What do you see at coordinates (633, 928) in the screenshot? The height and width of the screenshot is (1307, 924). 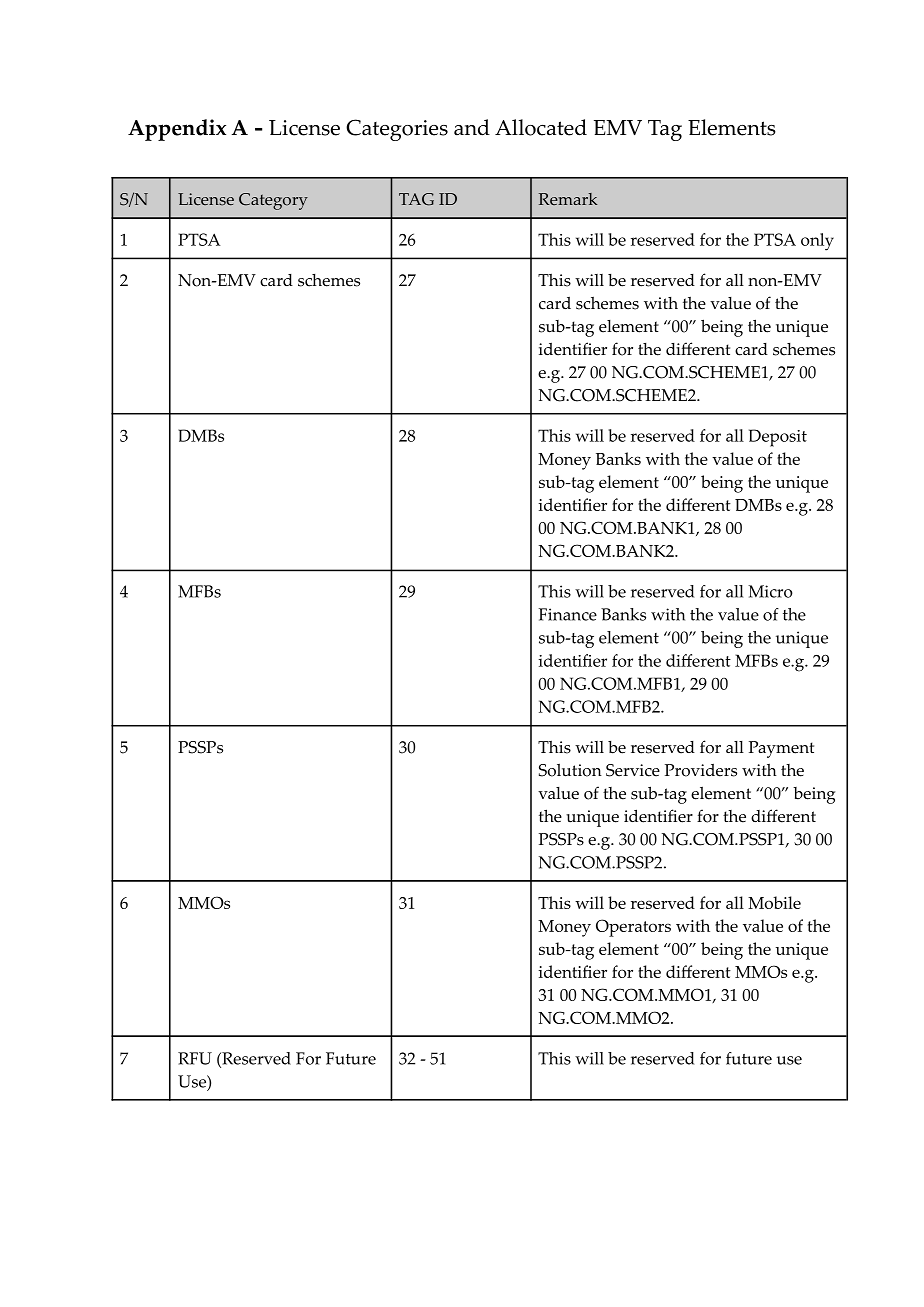 I see `Operators` at bounding box center [633, 928].
